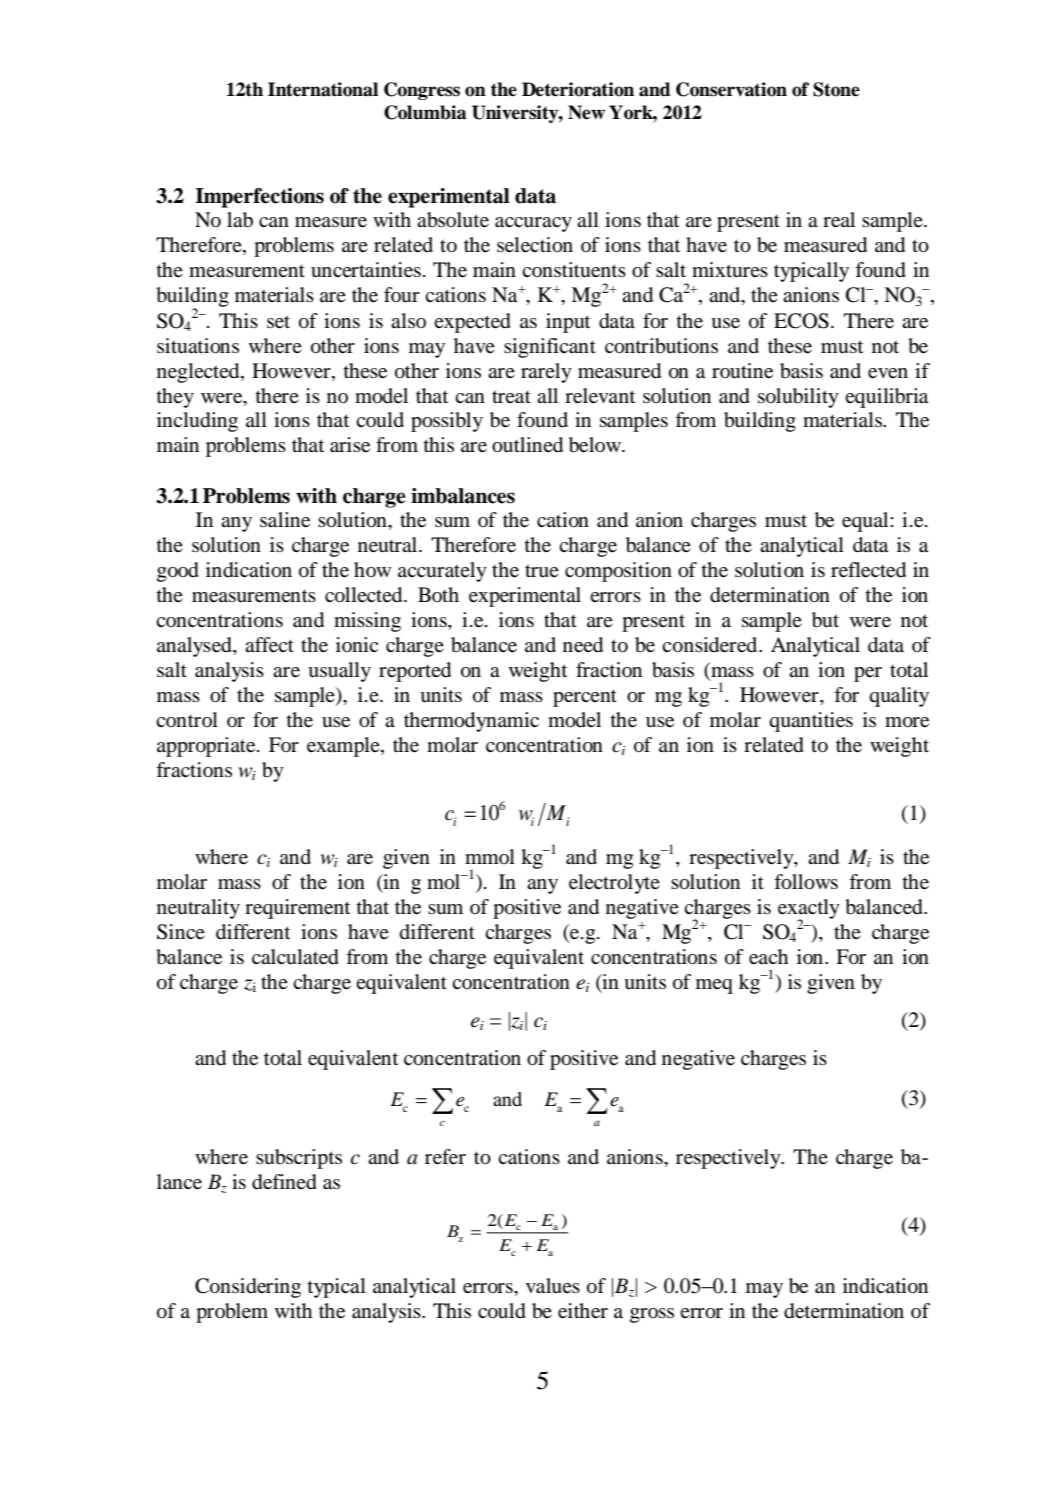  Describe the element at coordinates (269, 645) in the screenshot. I see `affect` at that location.
